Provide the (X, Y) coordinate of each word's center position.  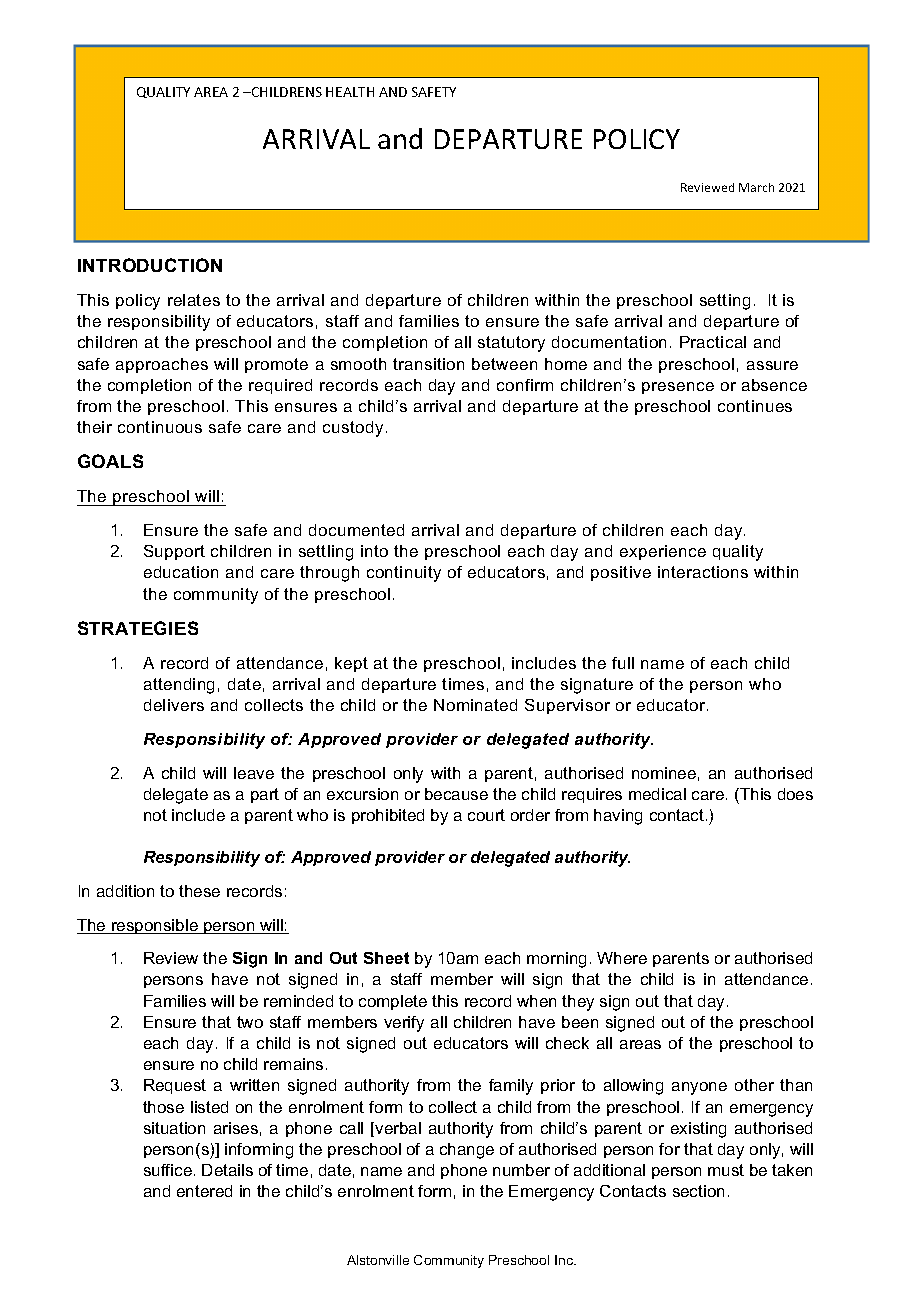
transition (428, 364)
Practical (713, 342)
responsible (155, 926)
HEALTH (350, 92)
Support (174, 552)
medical (657, 794)
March (756, 187)
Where (622, 958)
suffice (168, 1170)
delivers (174, 705)
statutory (511, 344)
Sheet (386, 958)
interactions (703, 572)
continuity (404, 574)
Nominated (475, 705)
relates (194, 300)
